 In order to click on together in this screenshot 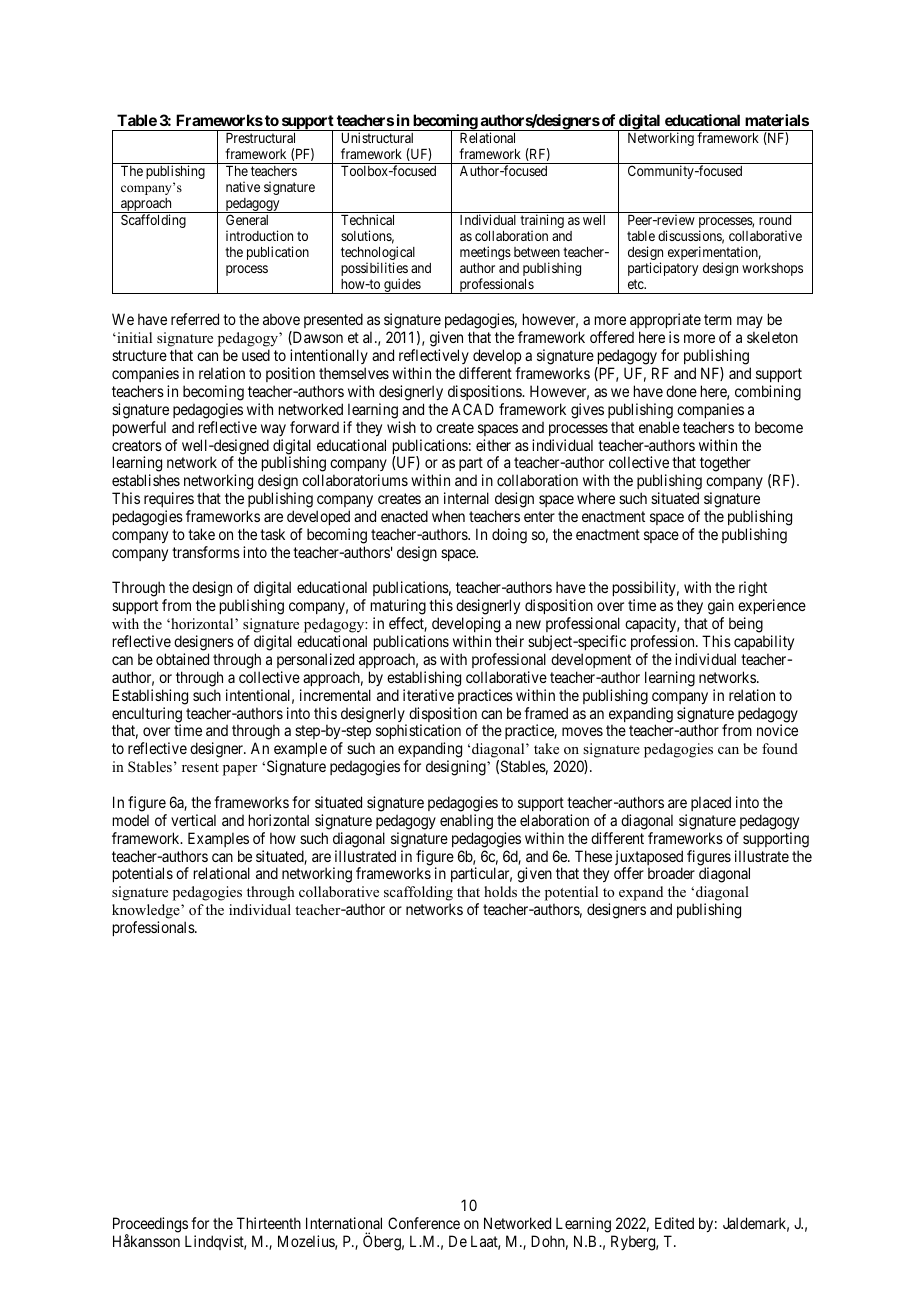, I will do `click(725, 464)`.
